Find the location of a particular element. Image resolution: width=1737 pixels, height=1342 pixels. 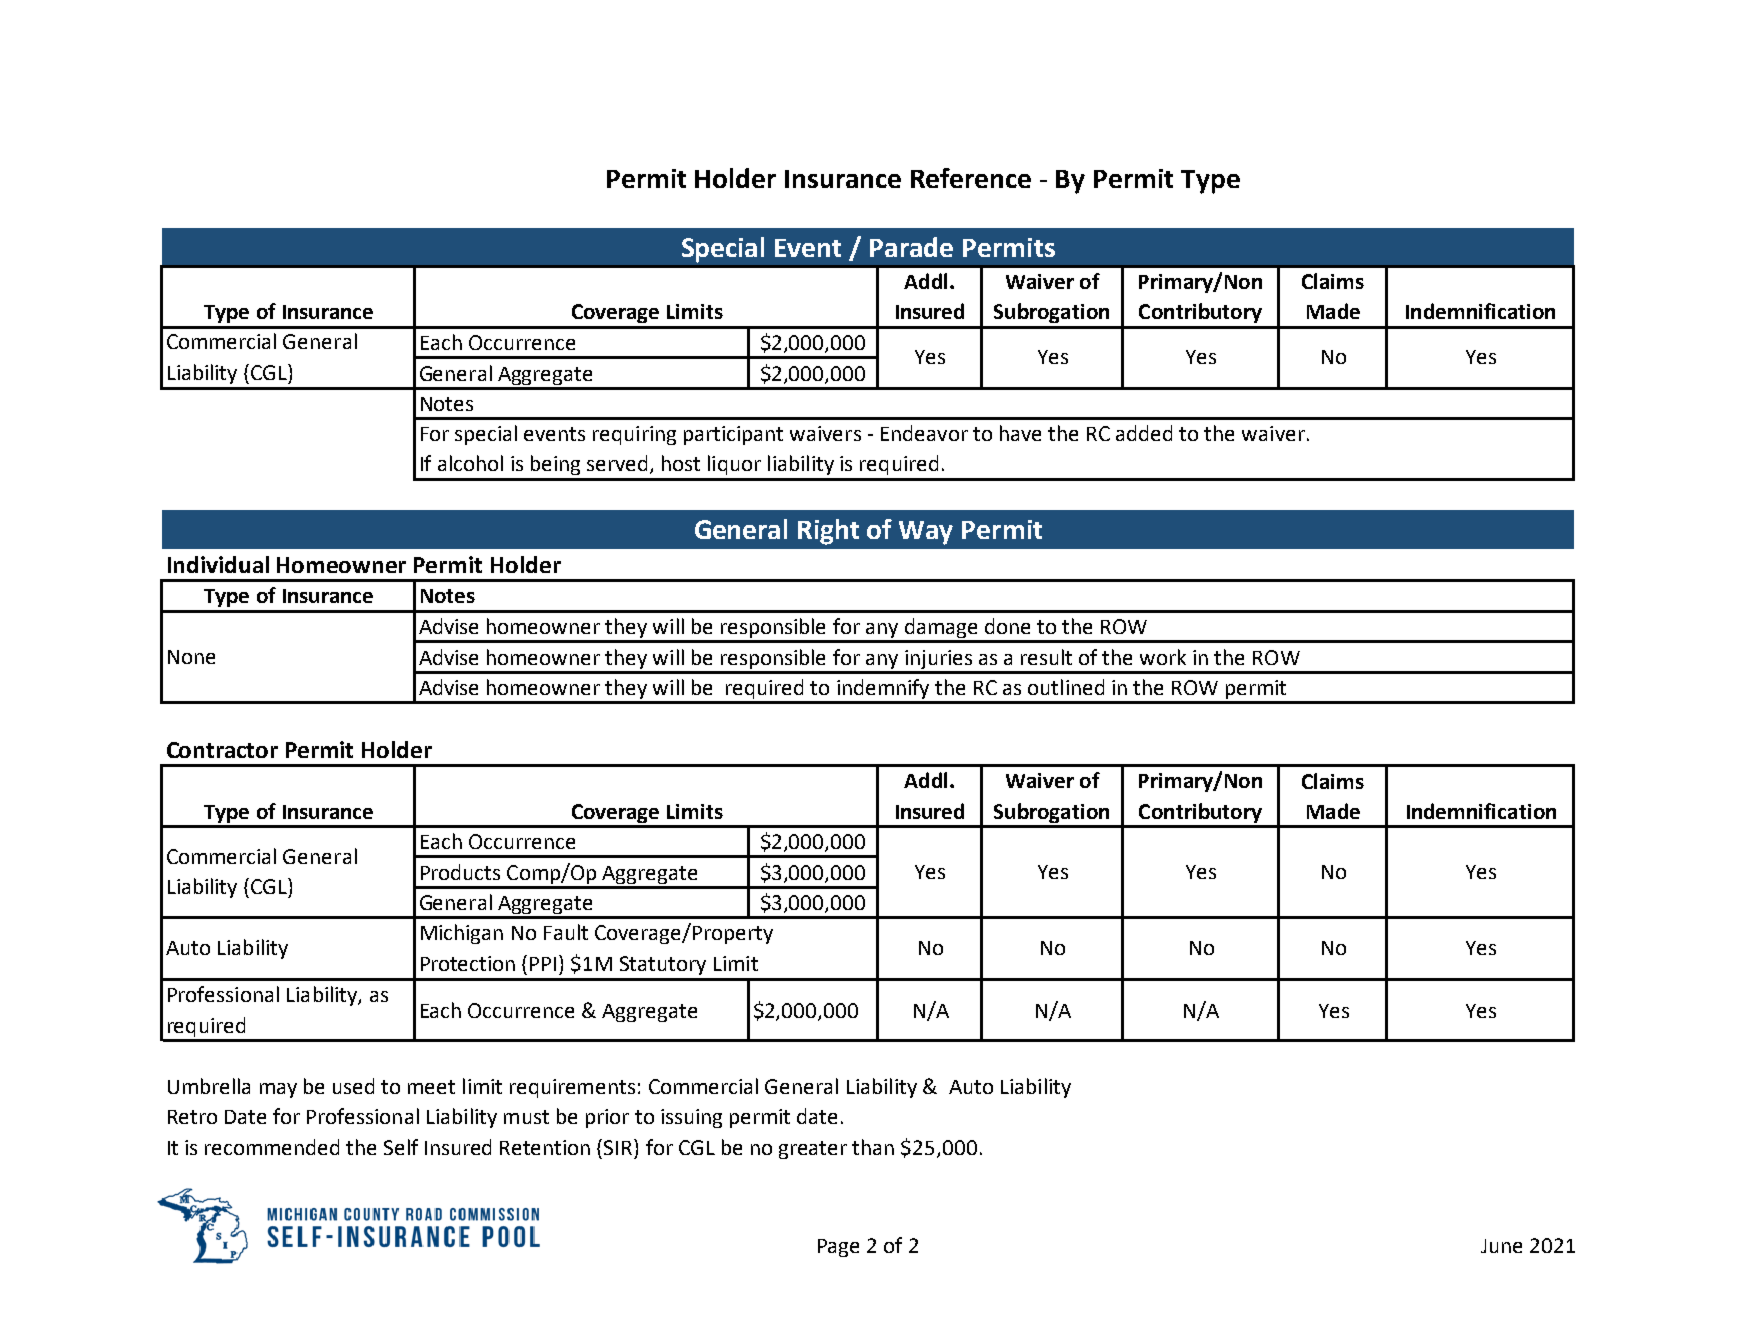

outlined is located at coordinates (1066, 687).
